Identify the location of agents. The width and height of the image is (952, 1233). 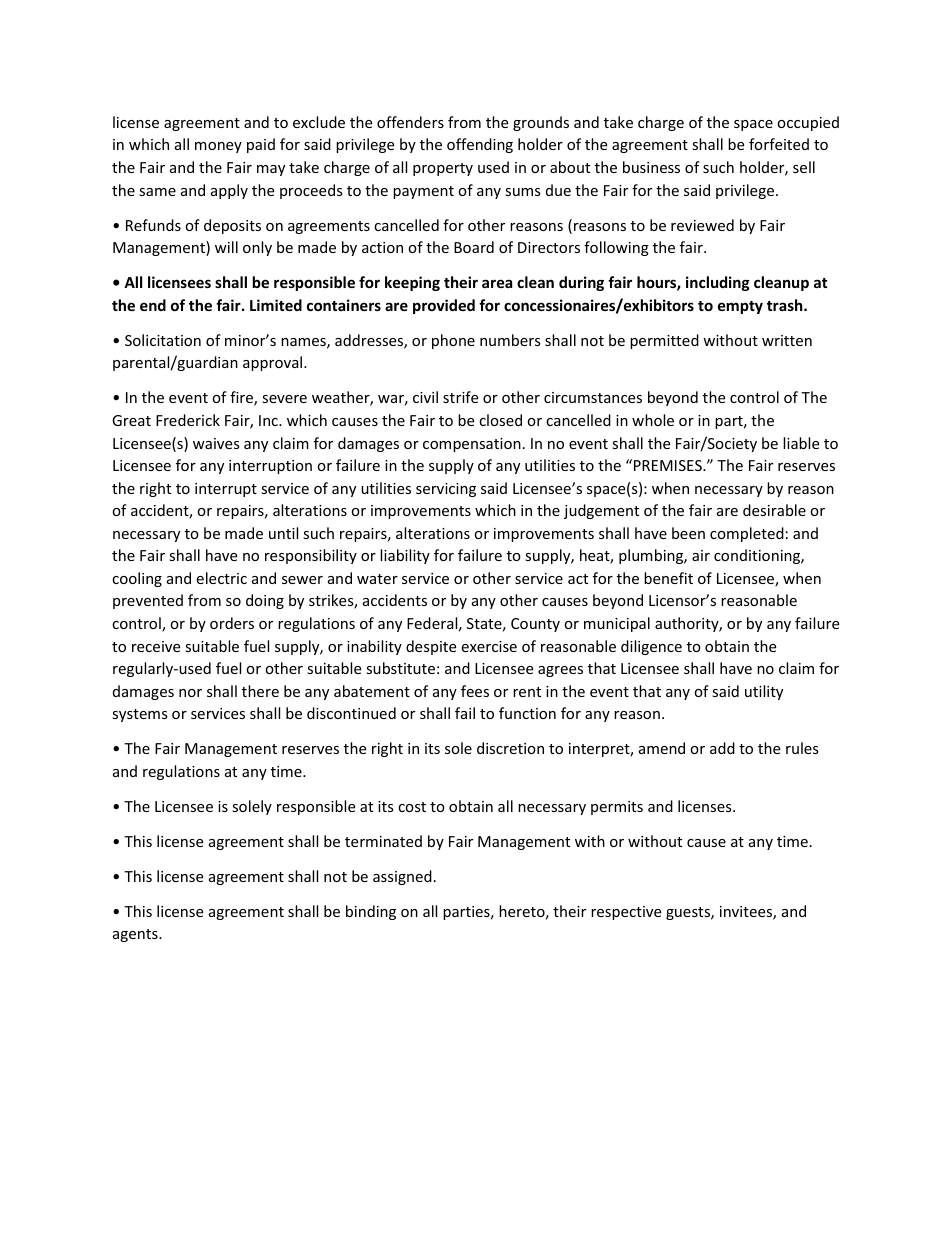
(136, 935).
